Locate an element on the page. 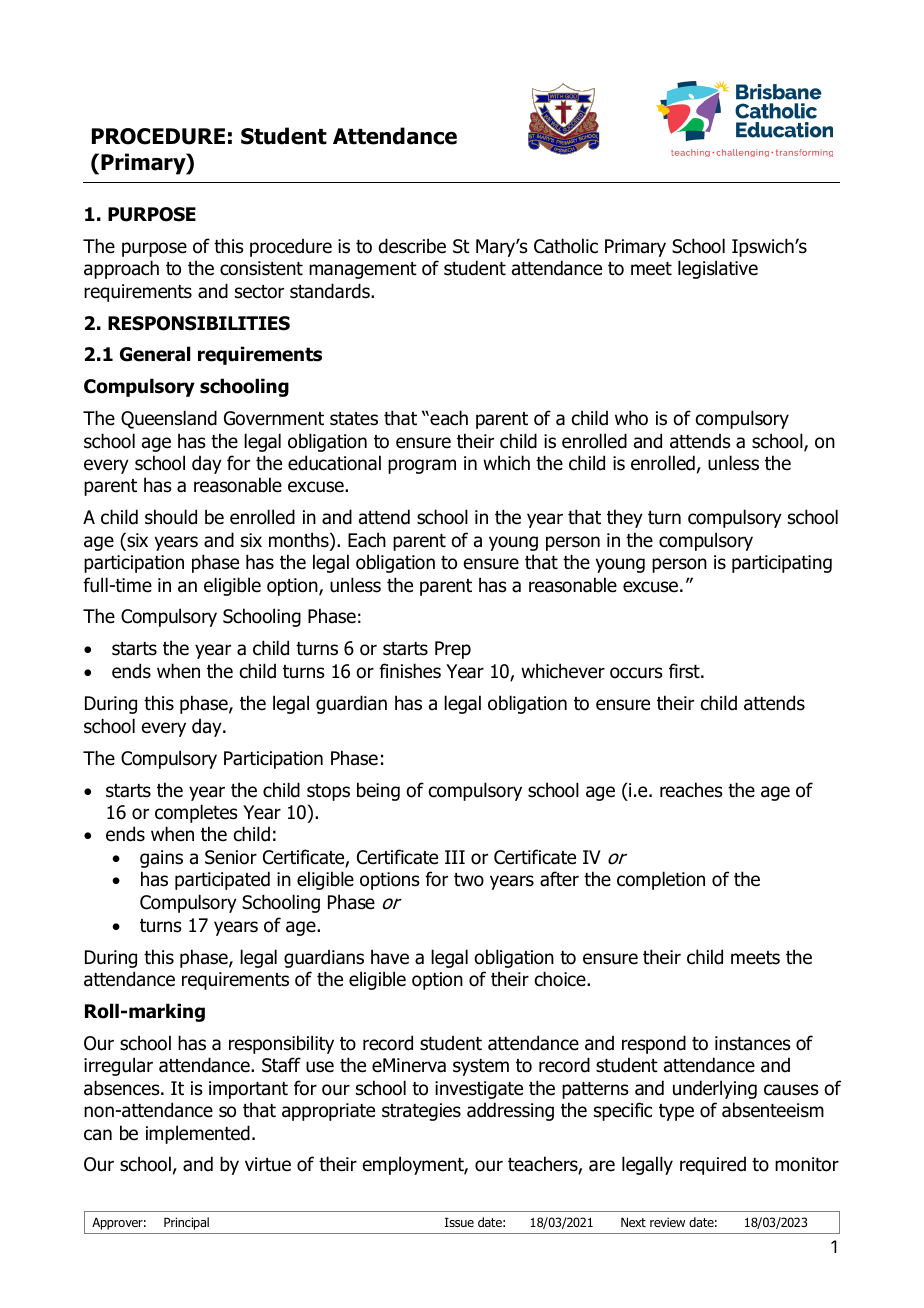 Image resolution: width=924 pixels, height=1308 pixels. Principal is located at coordinates (186, 1223).
